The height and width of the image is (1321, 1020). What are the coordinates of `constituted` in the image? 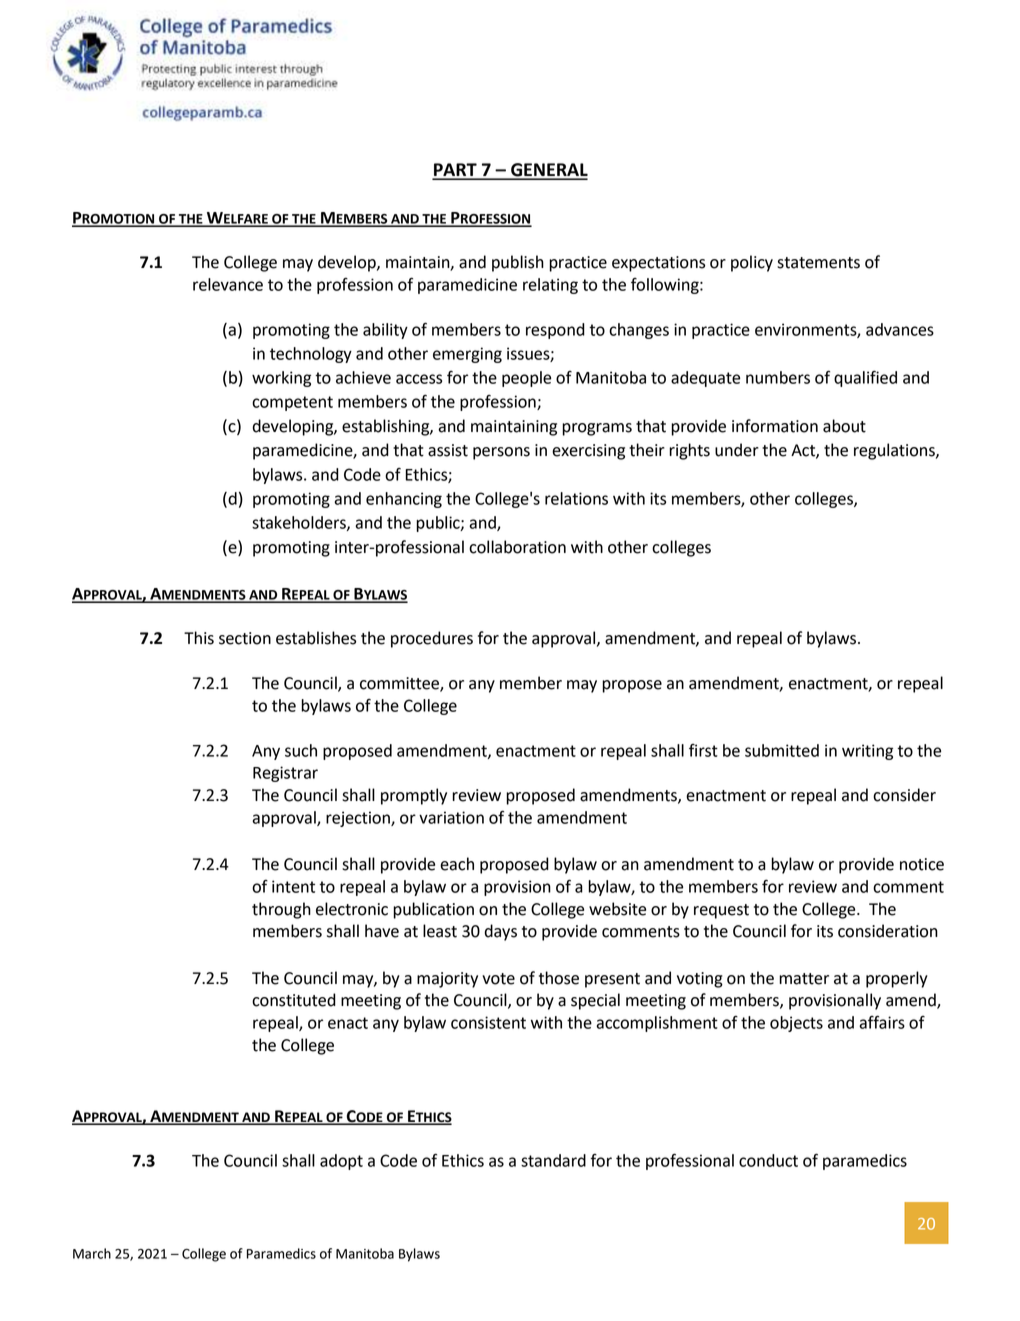 It's located at (294, 1000).
